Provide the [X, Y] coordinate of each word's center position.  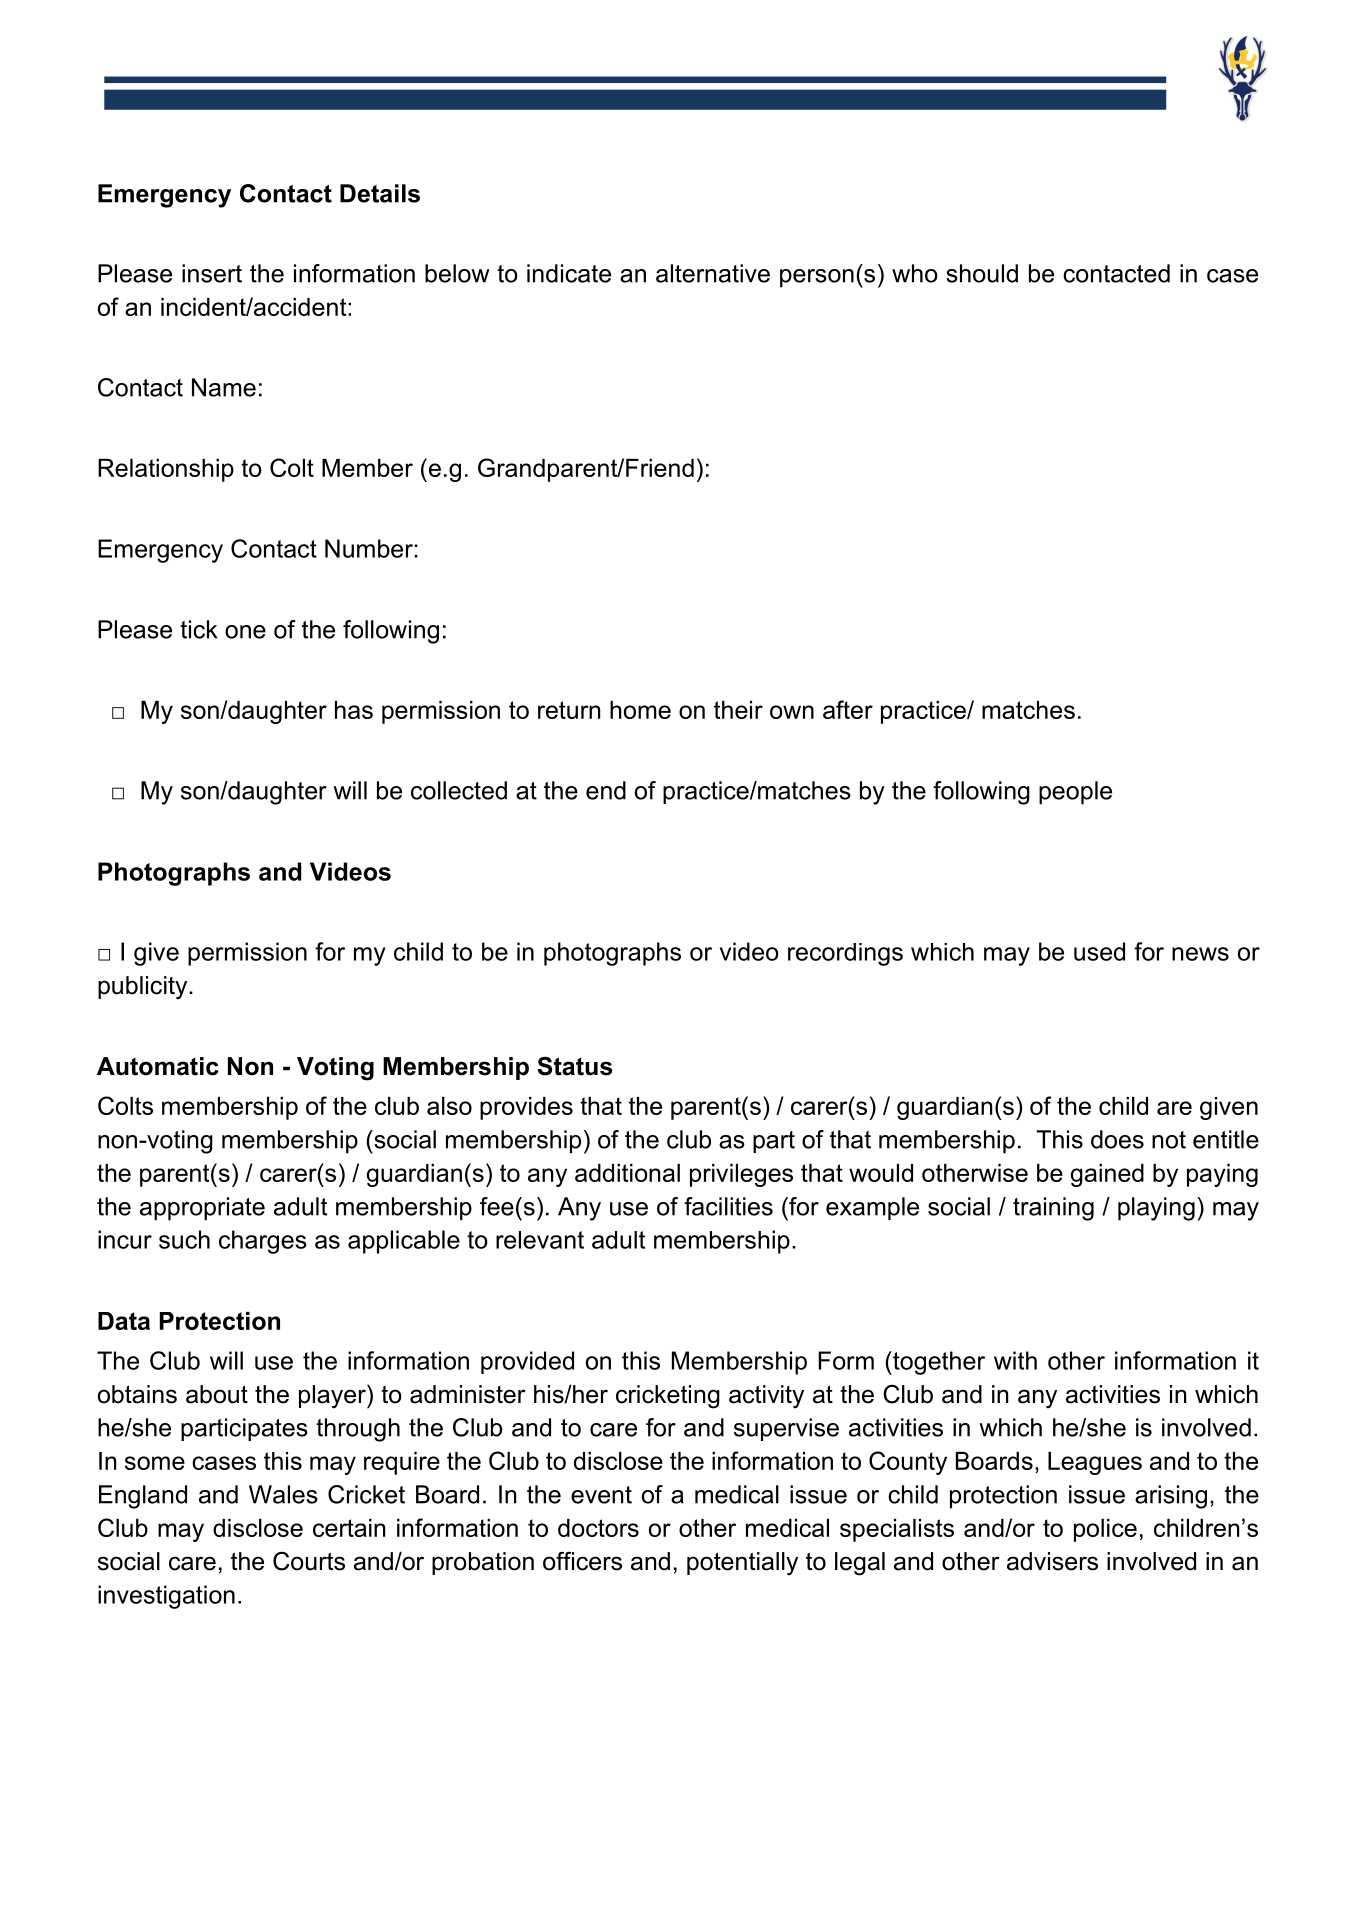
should [982, 273]
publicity [144, 988]
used [1099, 951]
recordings [845, 954]
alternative [713, 273]
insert [212, 273]
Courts [309, 1561]
